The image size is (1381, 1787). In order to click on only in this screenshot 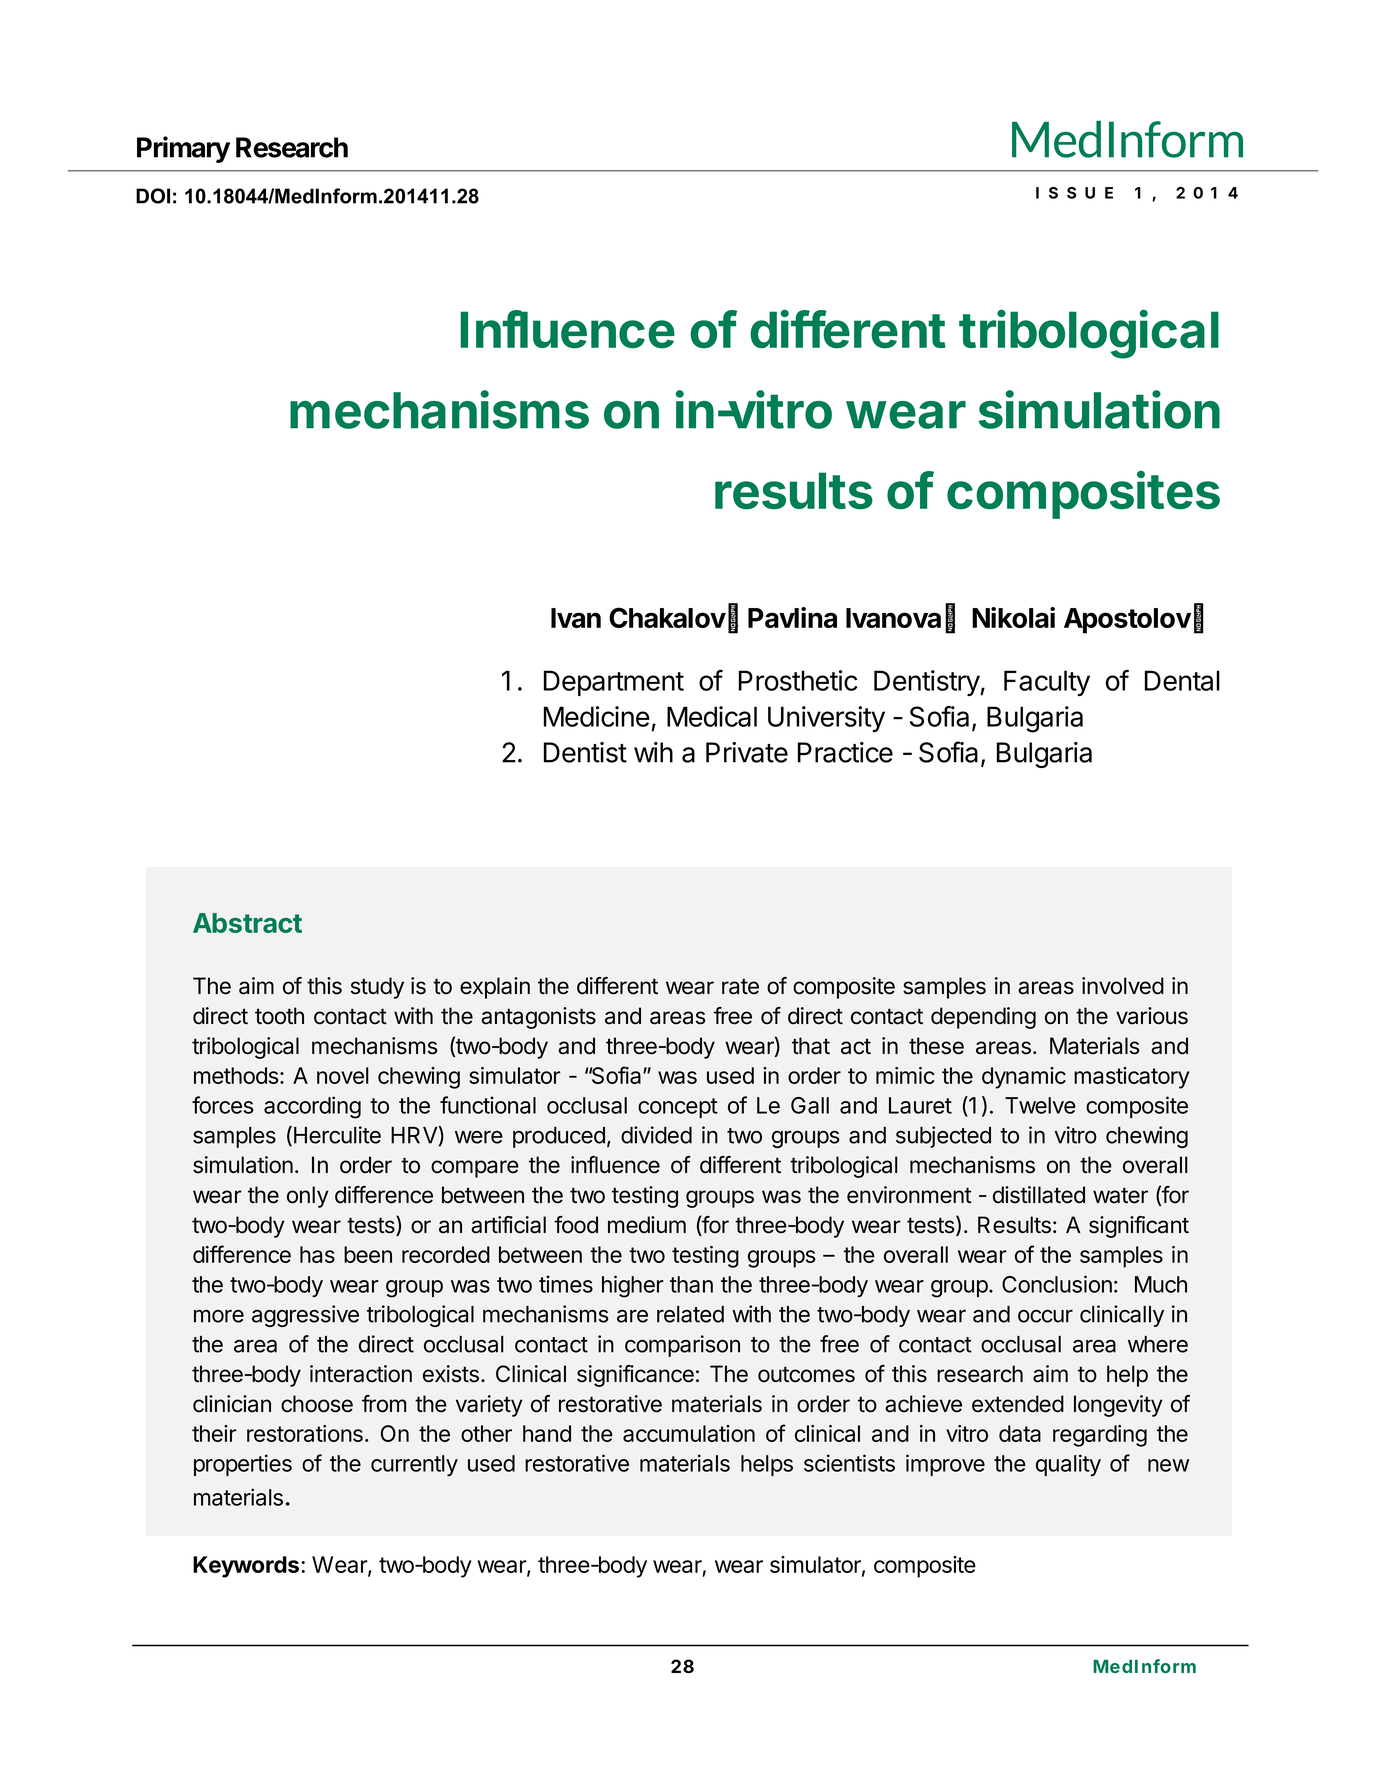, I will do `click(308, 1197)`.
